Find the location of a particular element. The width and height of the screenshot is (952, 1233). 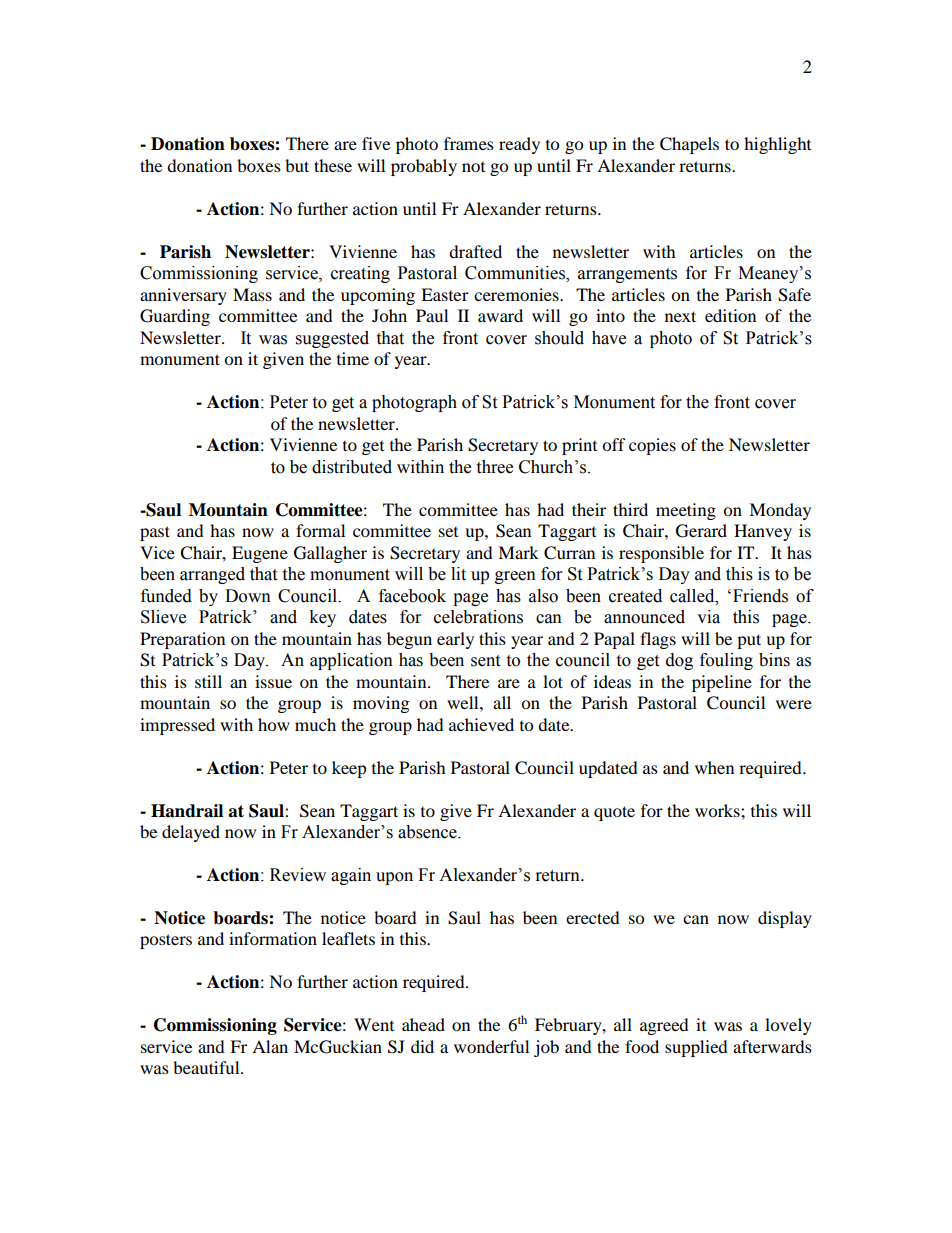

three is located at coordinates (494, 467).
